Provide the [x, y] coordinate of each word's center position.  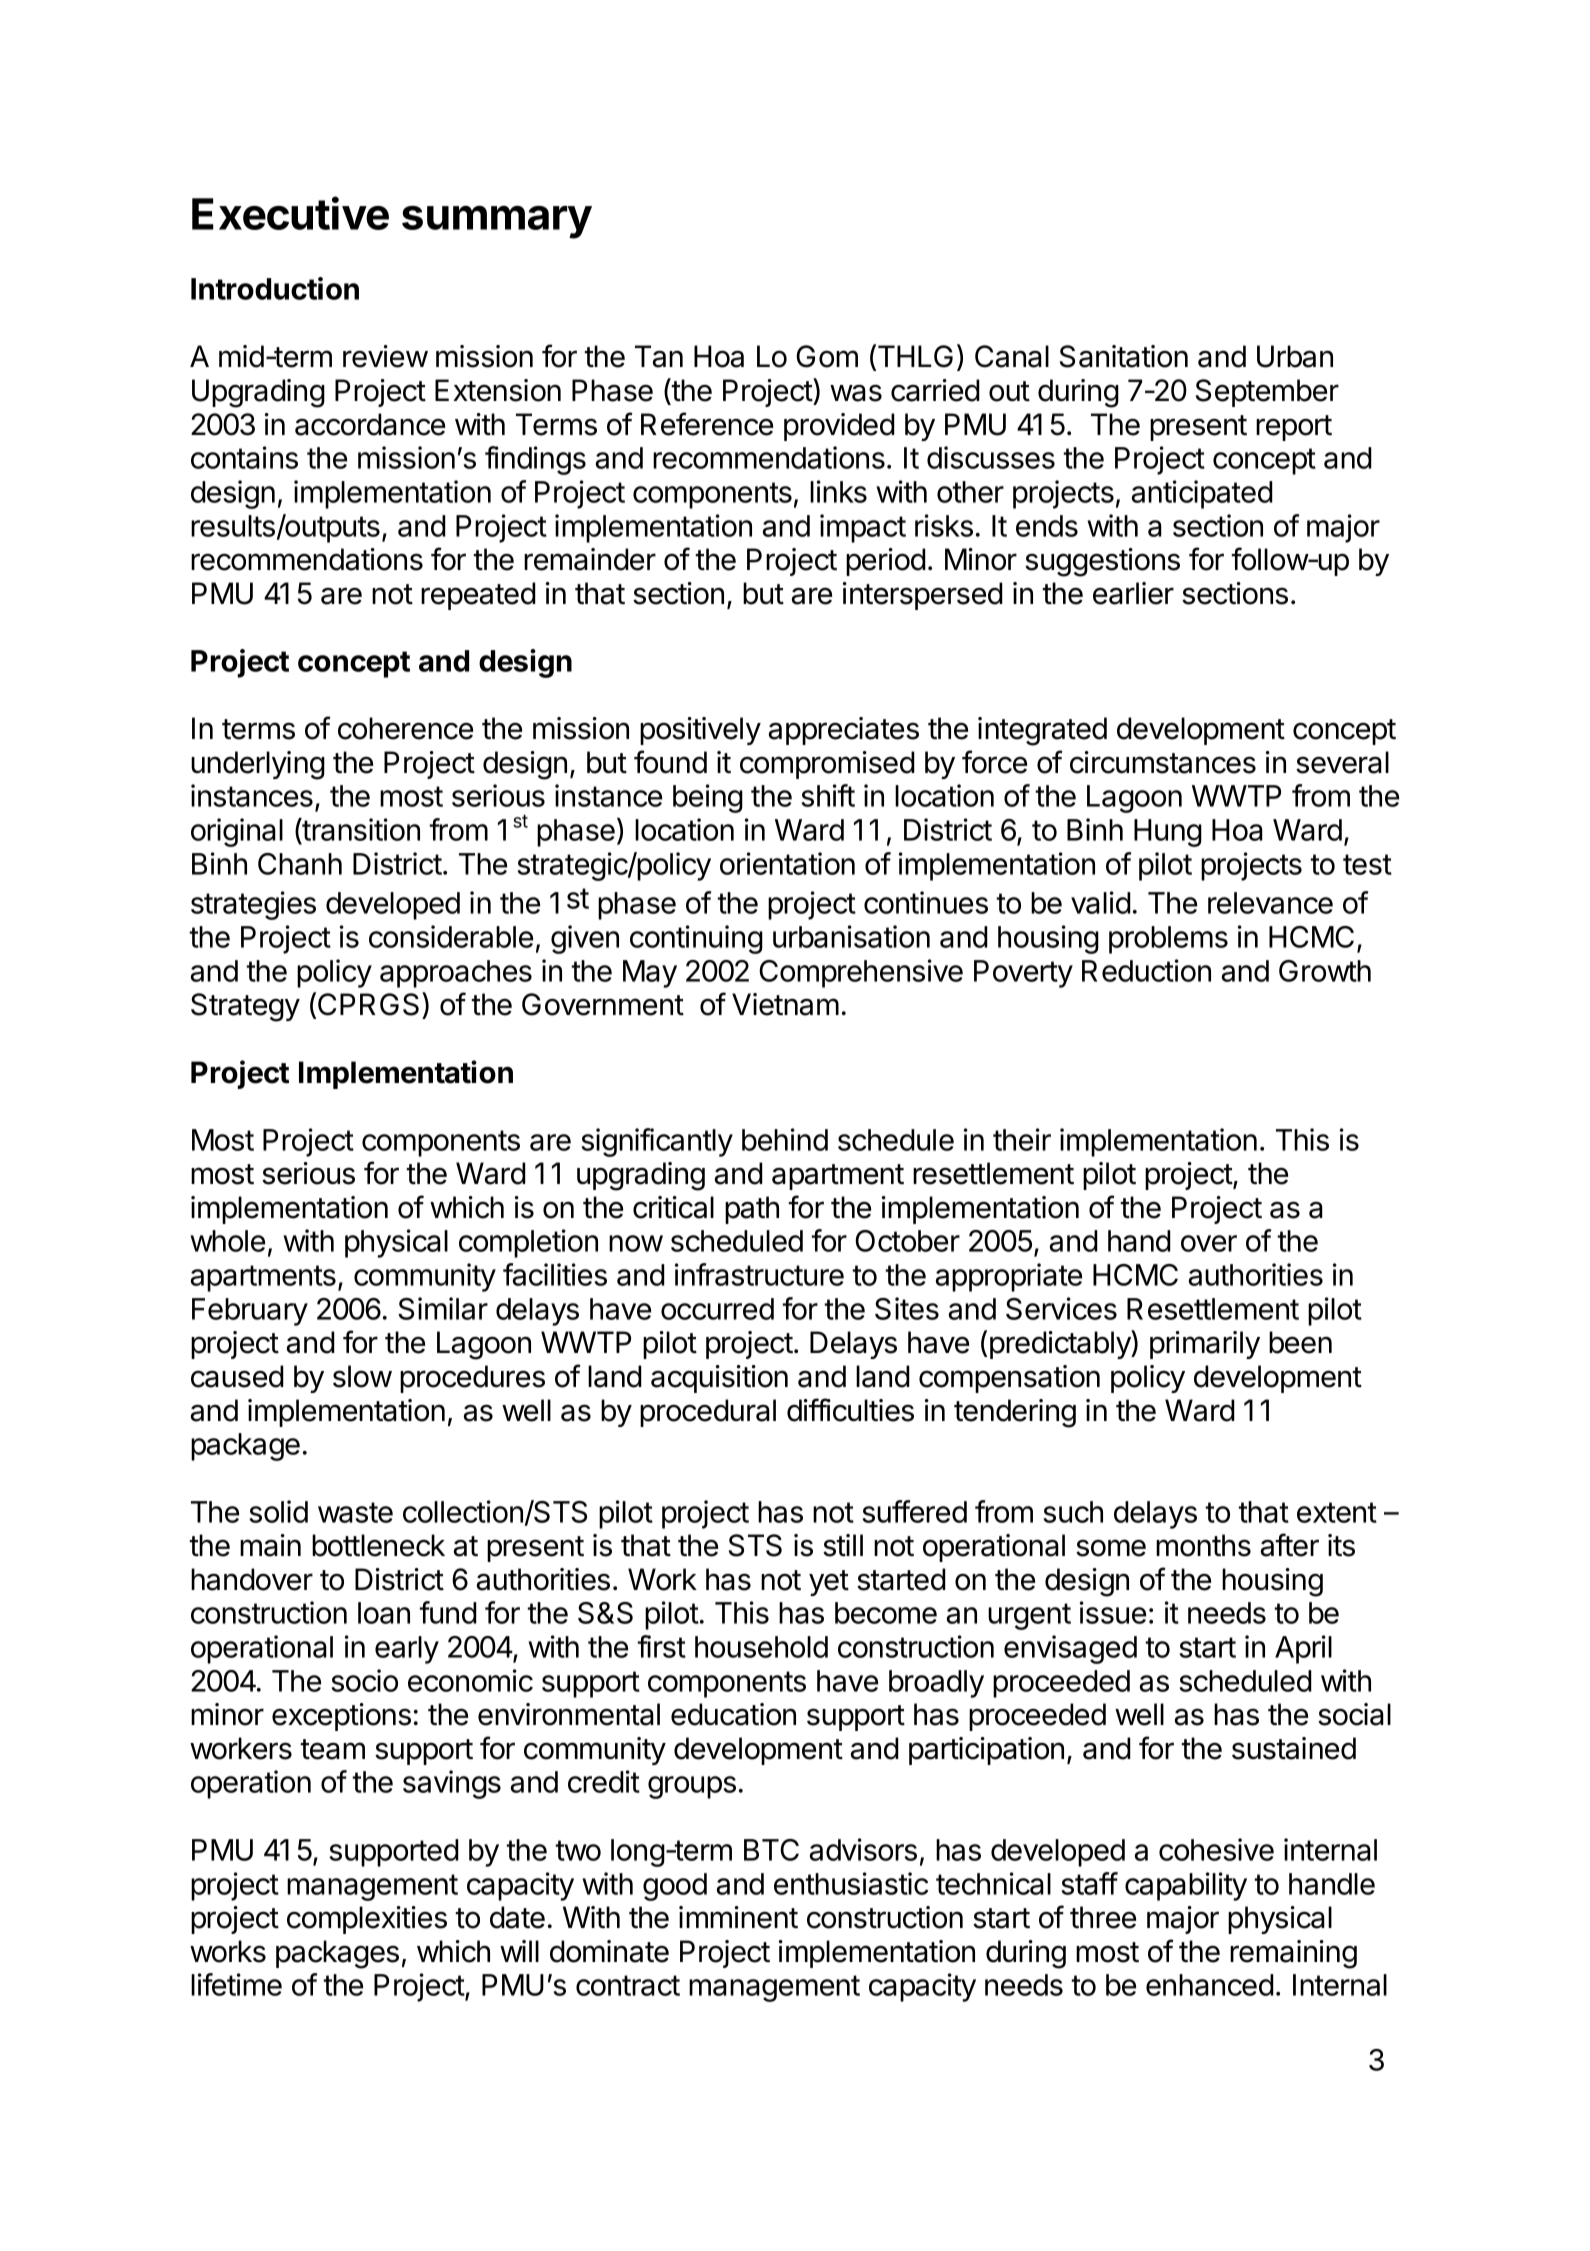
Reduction [1146, 970]
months [1203, 1545]
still [843, 1545]
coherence [405, 728]
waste [355, 1512]
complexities [367, 1920]
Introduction [275, 288]
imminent [738, 1917]
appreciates [844, 731]
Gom [827, 356]
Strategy [245, 1007]
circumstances [1163, 762]
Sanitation [1124, 356]
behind [785, 1139]
